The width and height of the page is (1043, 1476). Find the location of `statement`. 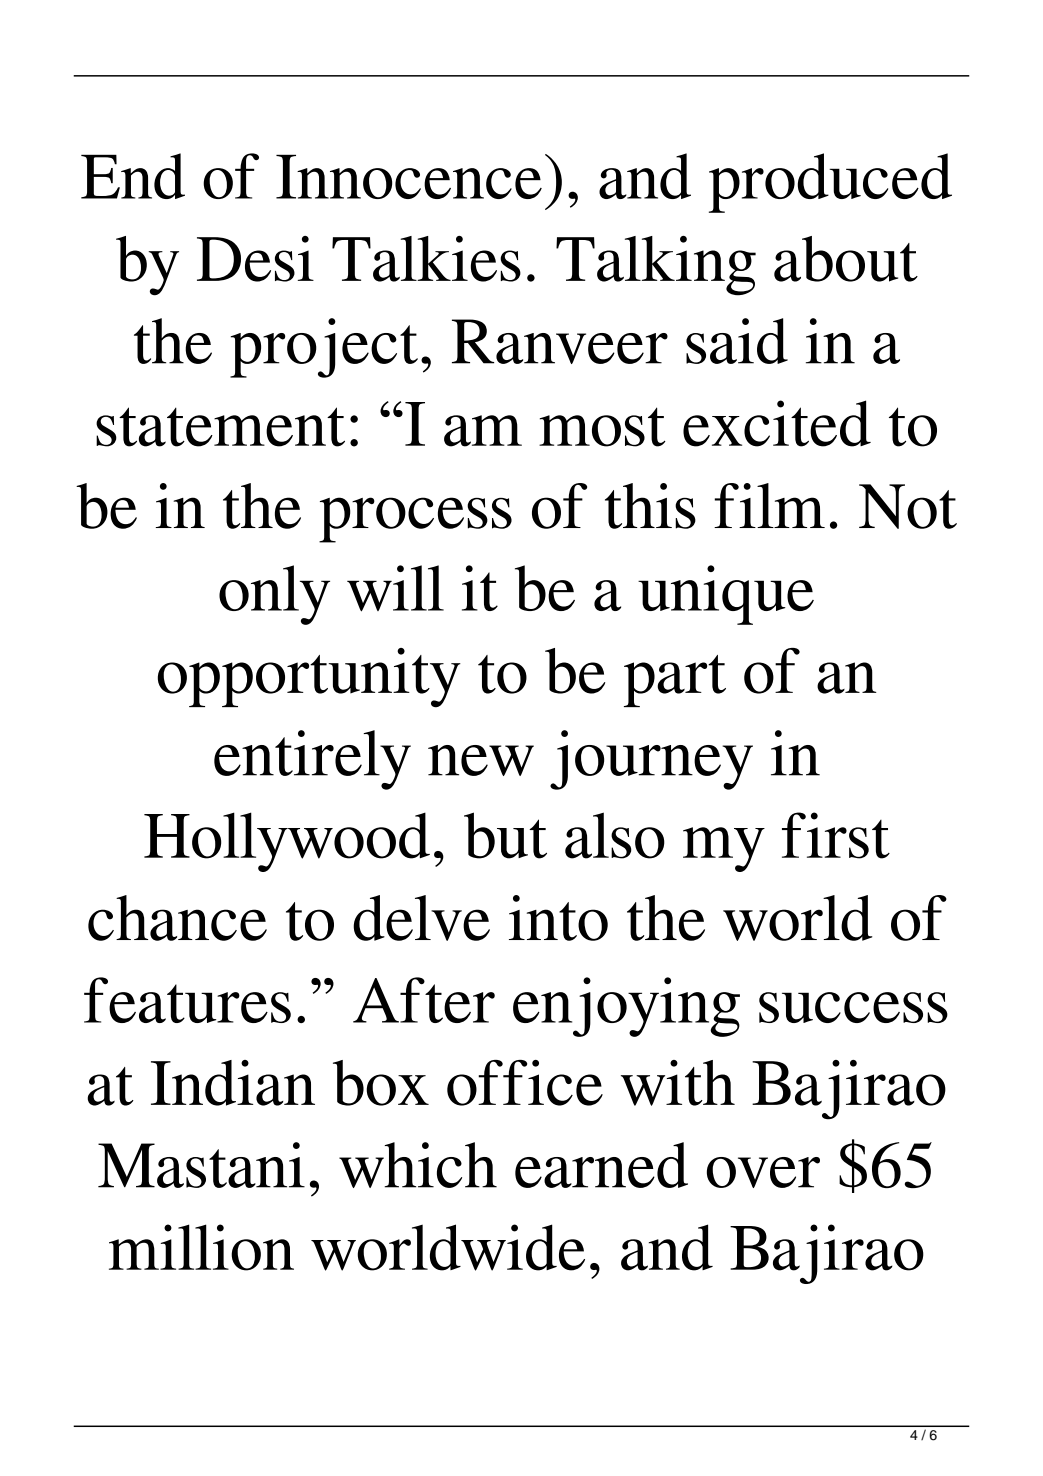

statement is located at coordinates (220, 427).
